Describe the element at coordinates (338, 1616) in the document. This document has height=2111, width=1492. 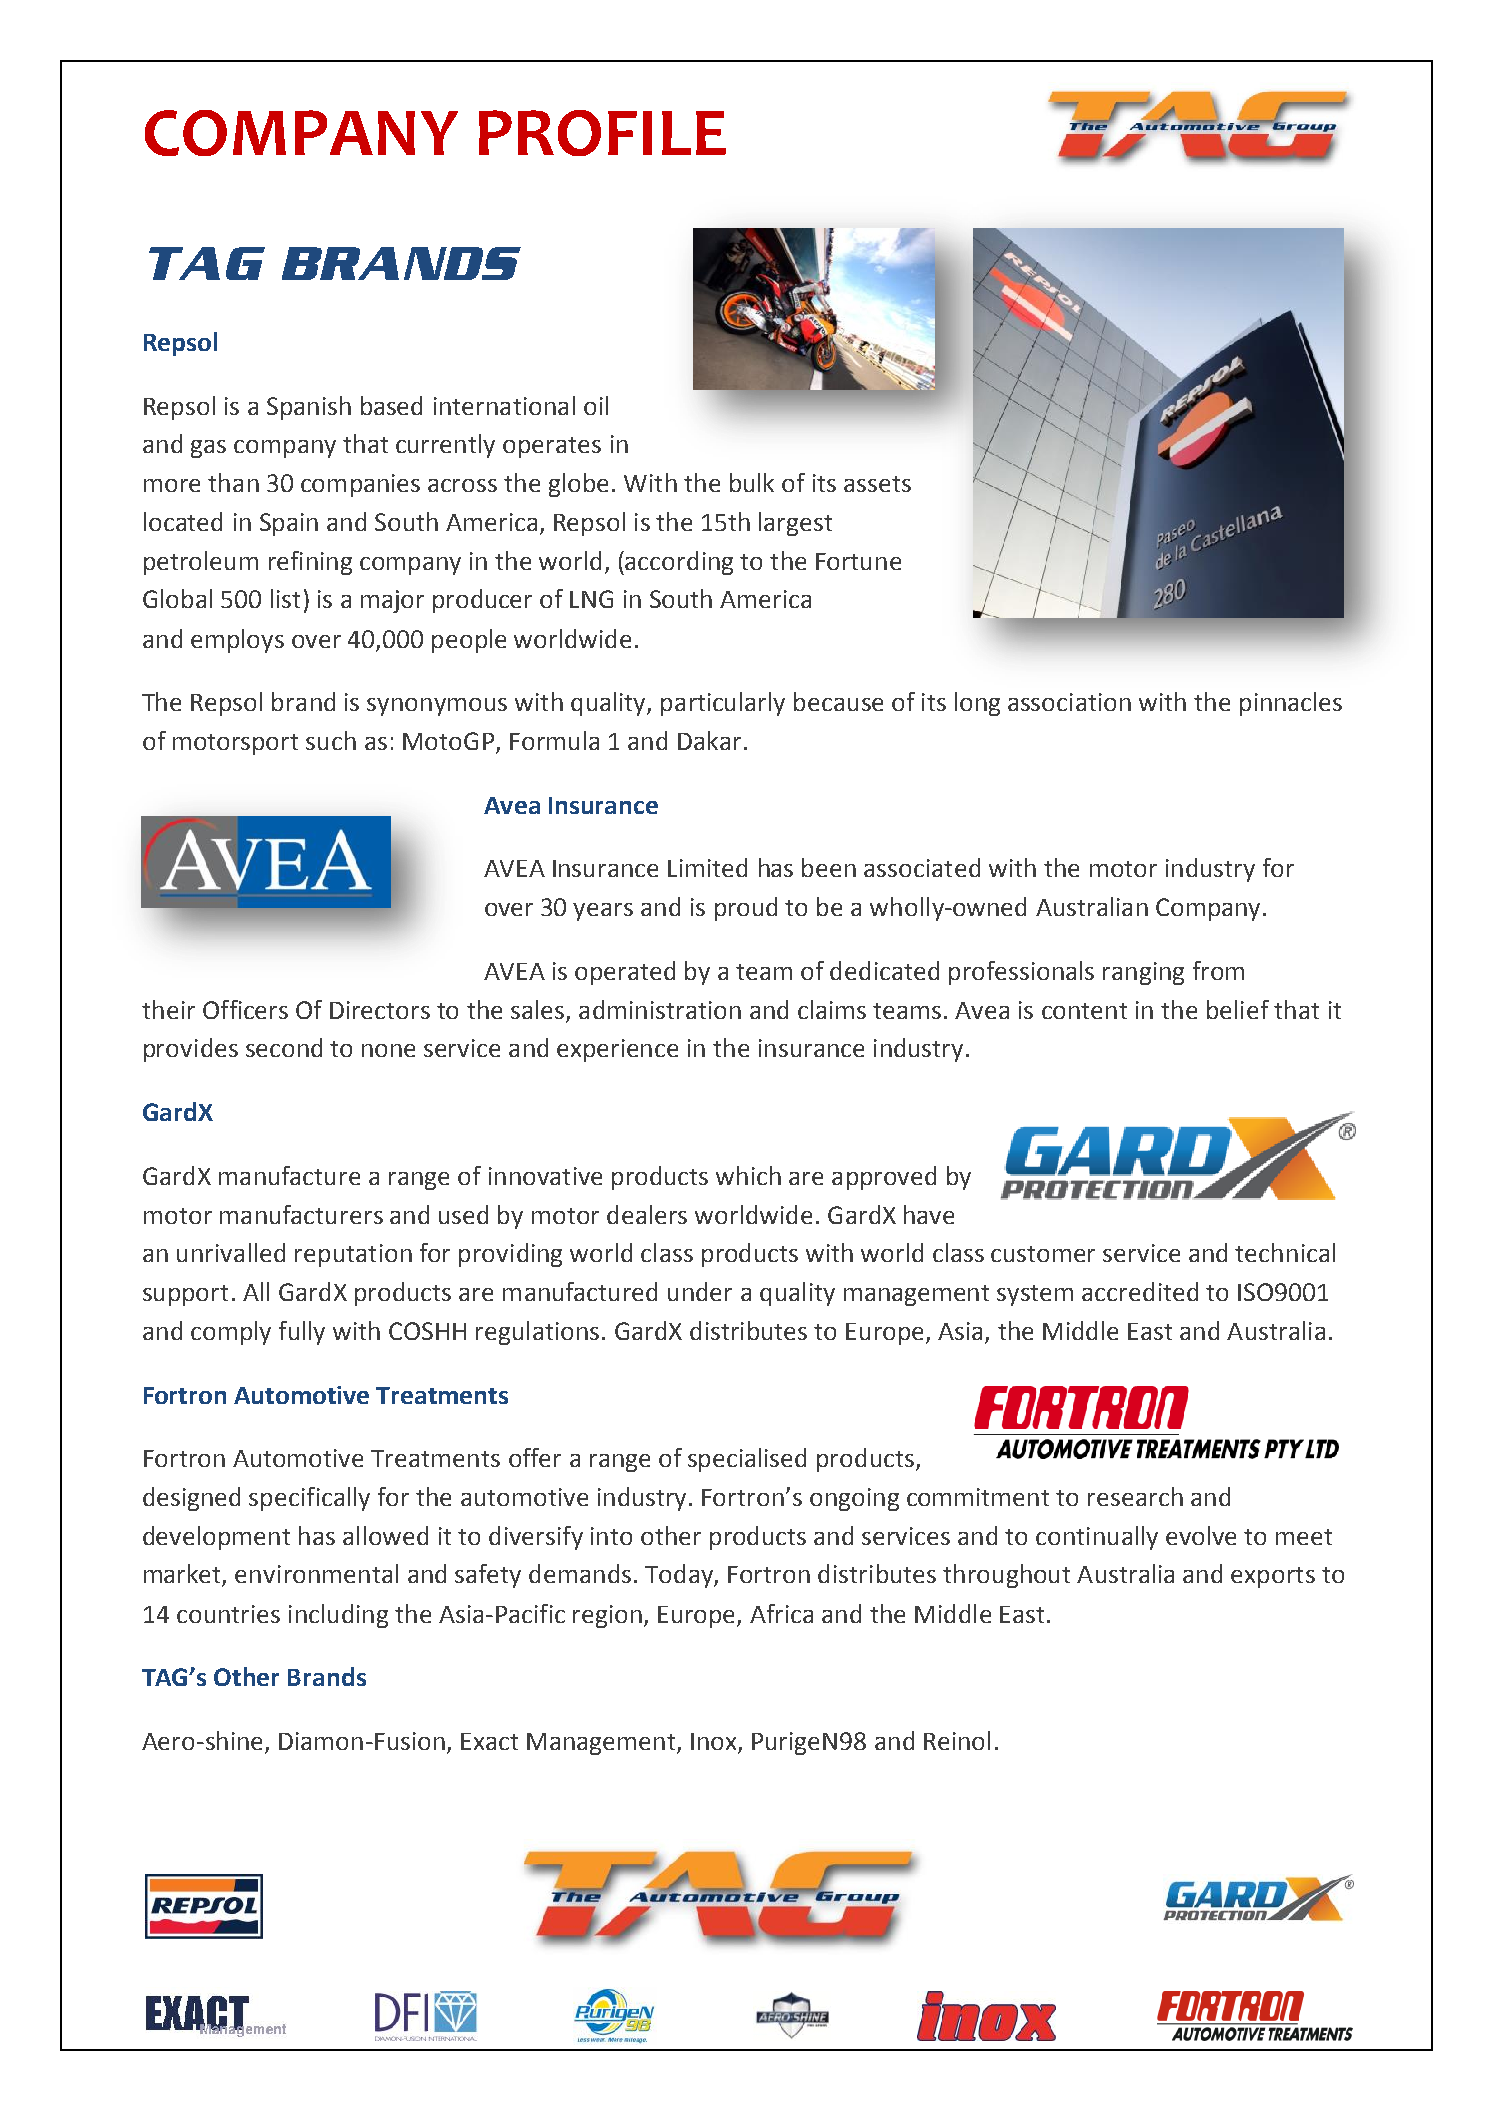
I see `including` at that location.
